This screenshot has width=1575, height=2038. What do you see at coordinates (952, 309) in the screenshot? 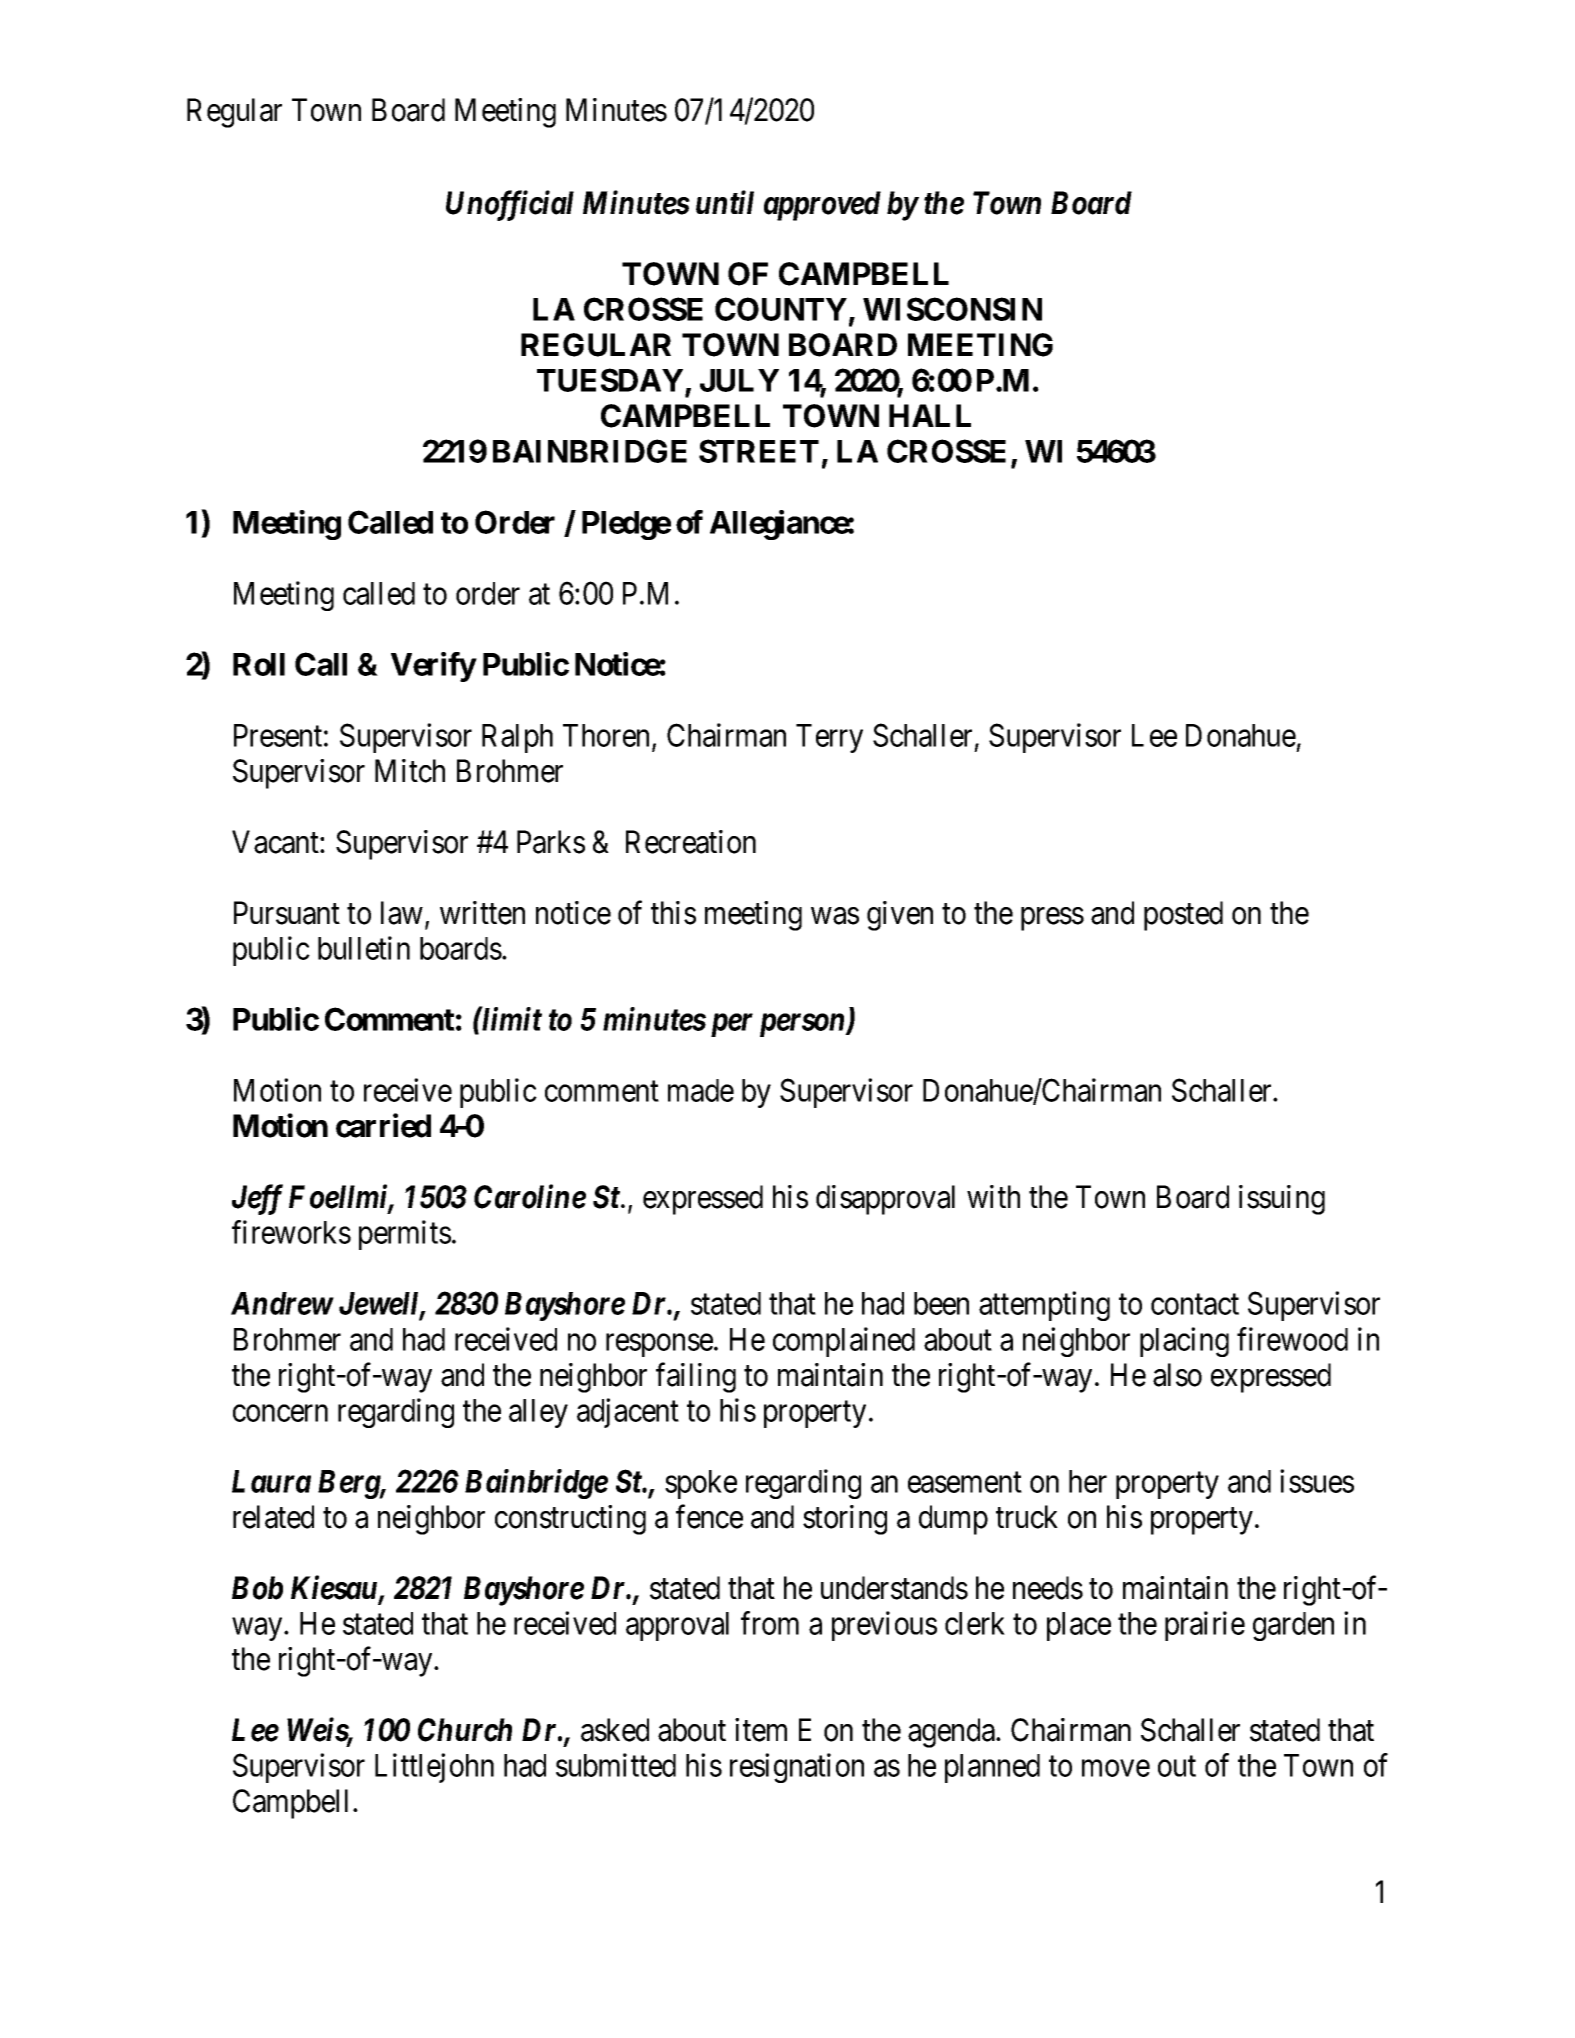
I see `WISCONSIN` at bounding box center [952, 309].
